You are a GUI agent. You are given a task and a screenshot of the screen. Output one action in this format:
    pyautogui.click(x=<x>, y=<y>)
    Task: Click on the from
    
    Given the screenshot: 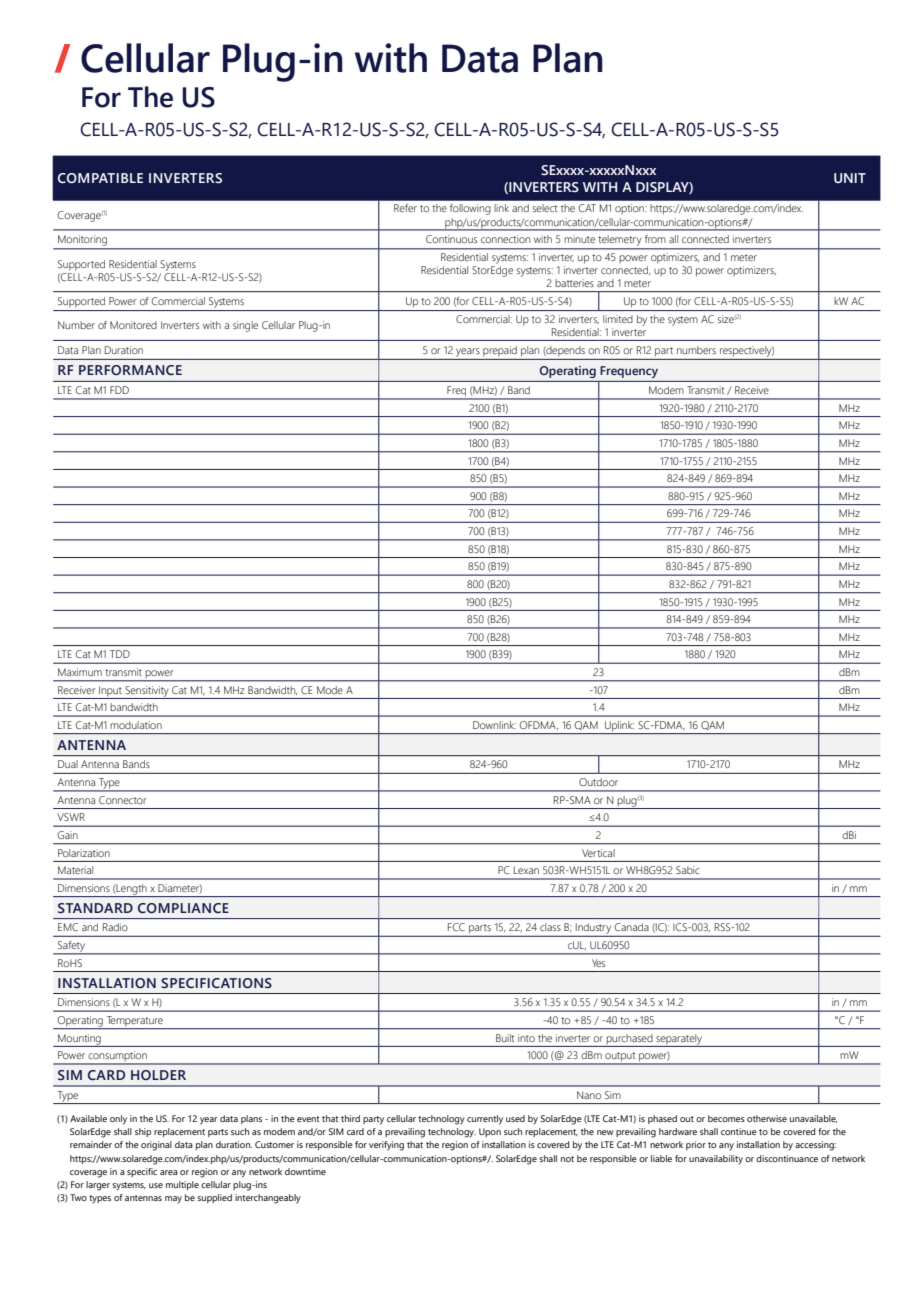 What is the action you would take?
    pyautogui.click(x=655, y=239)
